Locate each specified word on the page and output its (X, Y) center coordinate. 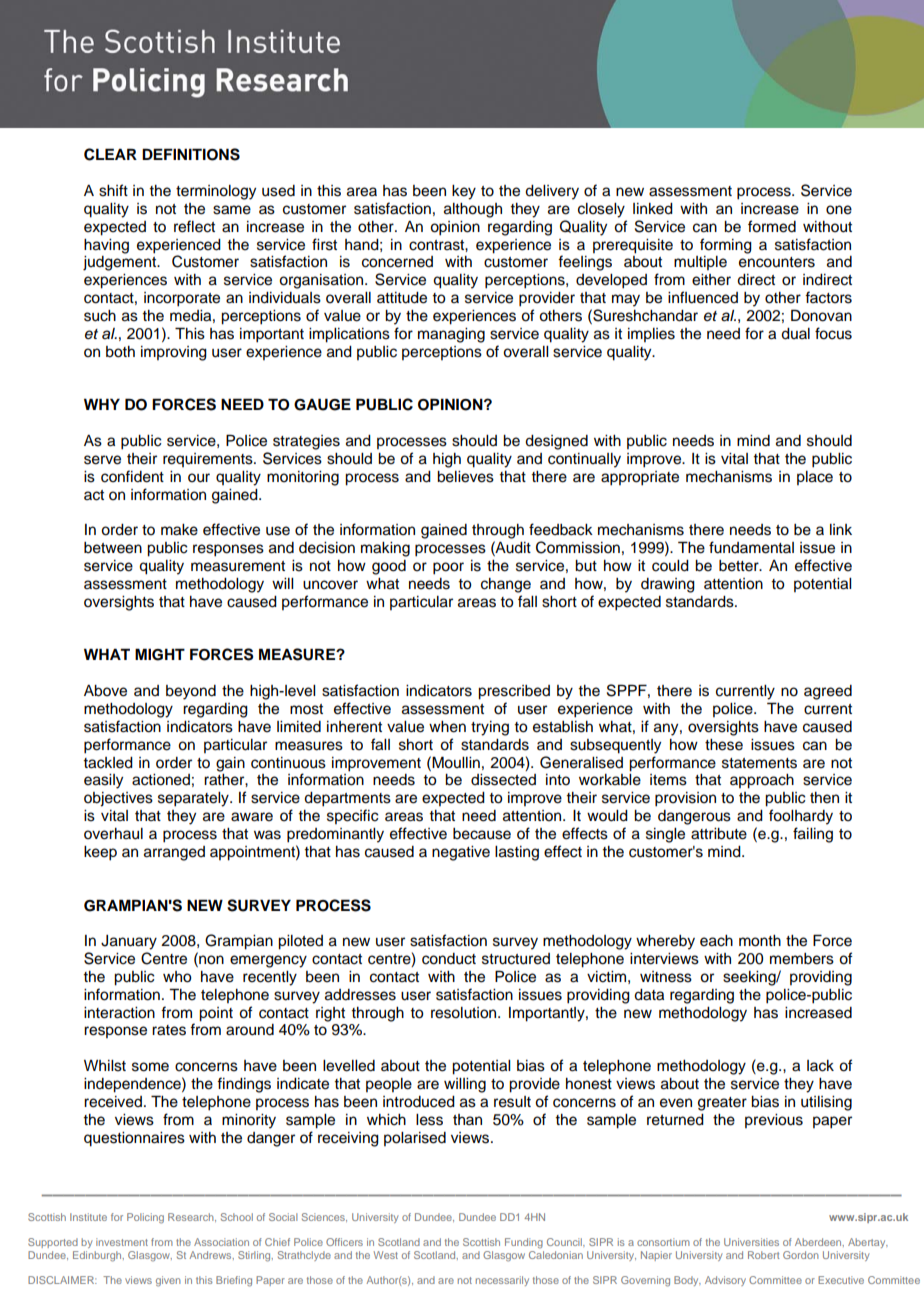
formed (772, 226)
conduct (449, 959)
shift (113, 190)
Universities (751, 1242)
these (724, 745)
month (760, 941)
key (464, 192)
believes (465, 477)
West (386, 1255)
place (815, 478)
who (177, 977)
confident (132, 476)
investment (122, 1242)
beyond (191, 692)
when (447, 727)
